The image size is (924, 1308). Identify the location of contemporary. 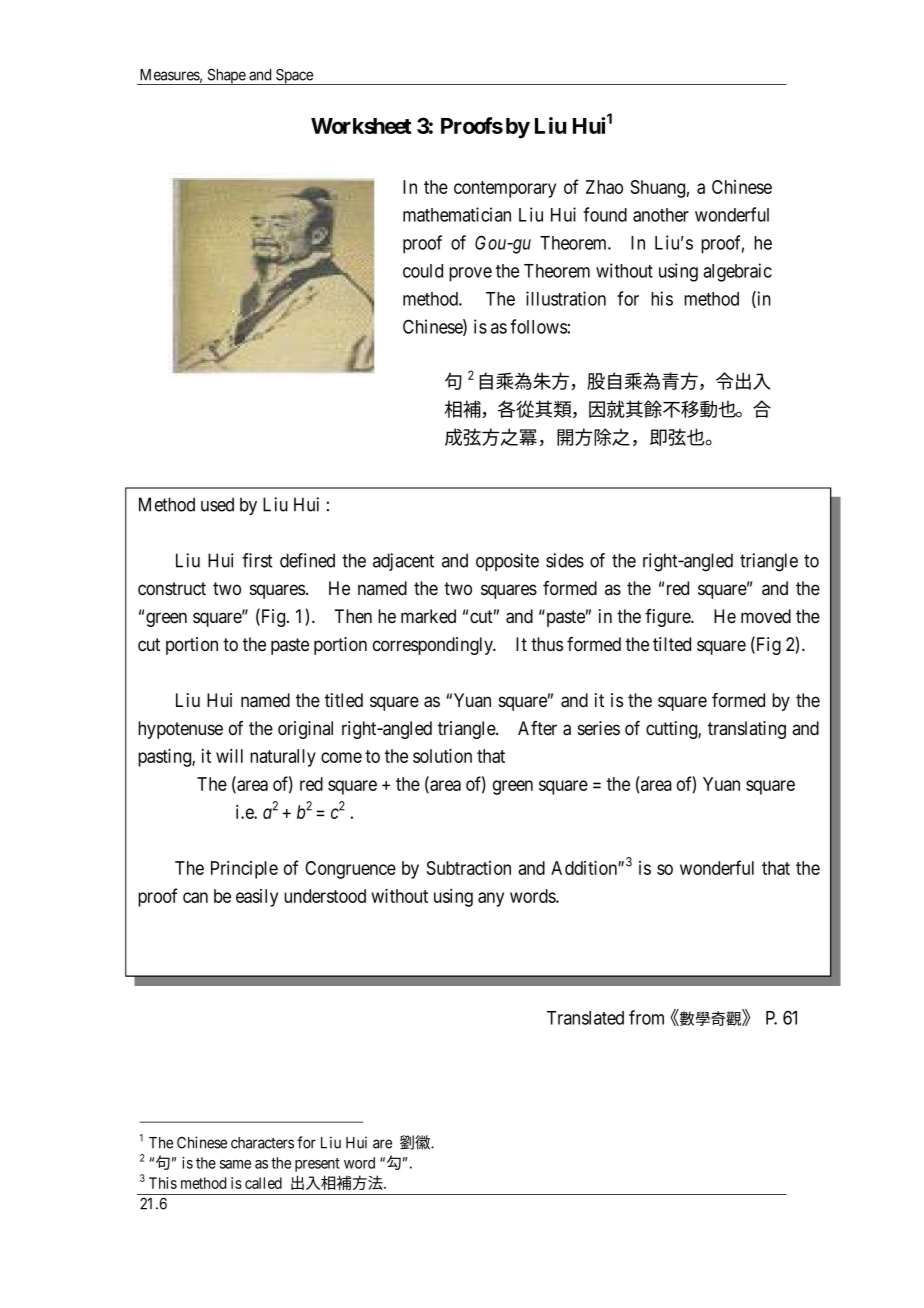
(505, 189).
